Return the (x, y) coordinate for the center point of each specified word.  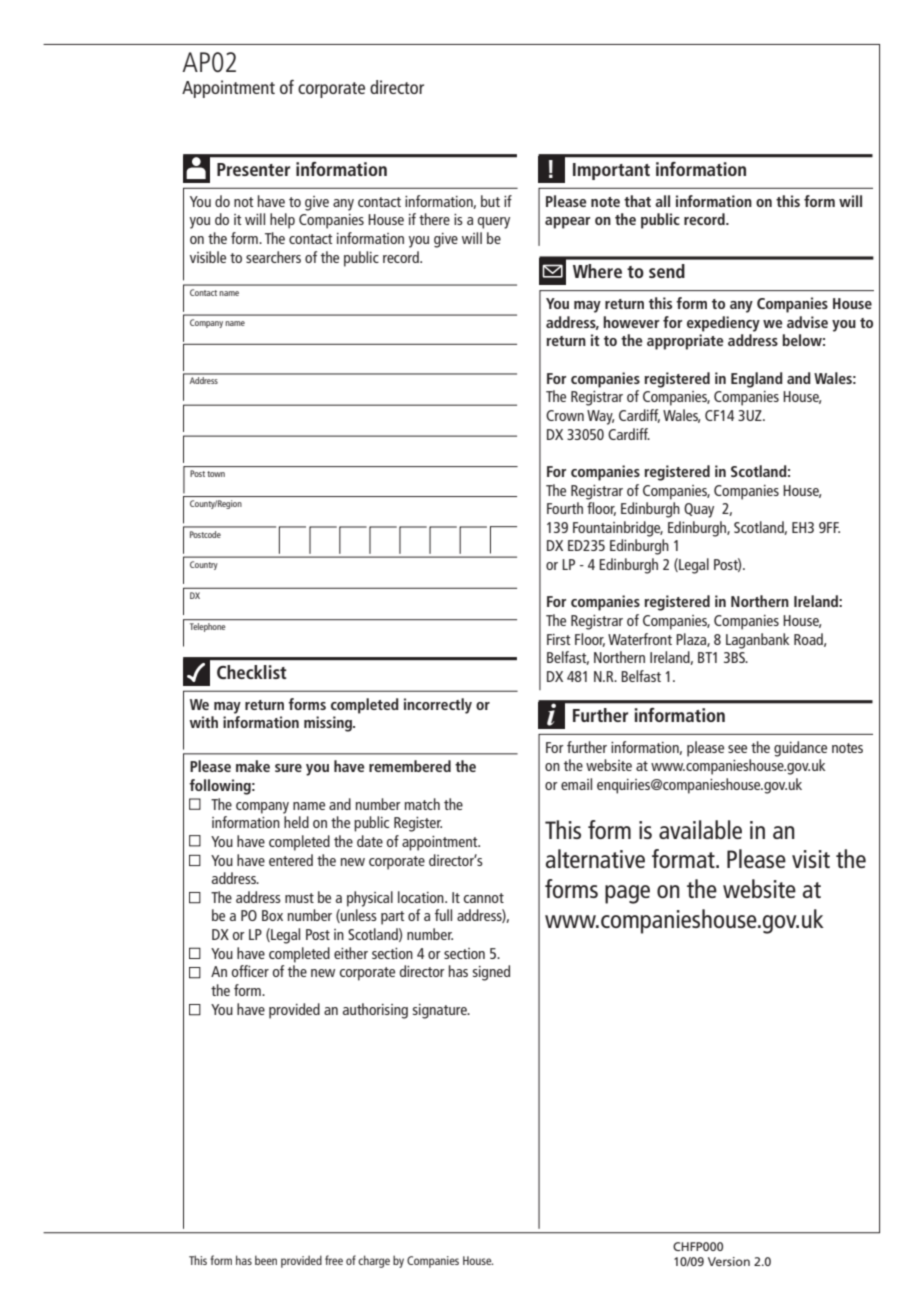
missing (329, 724)
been (266, 1260)
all (662, 201)
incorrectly (438, 706)
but (490, 201)
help (282, 221)
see (737, 749)
